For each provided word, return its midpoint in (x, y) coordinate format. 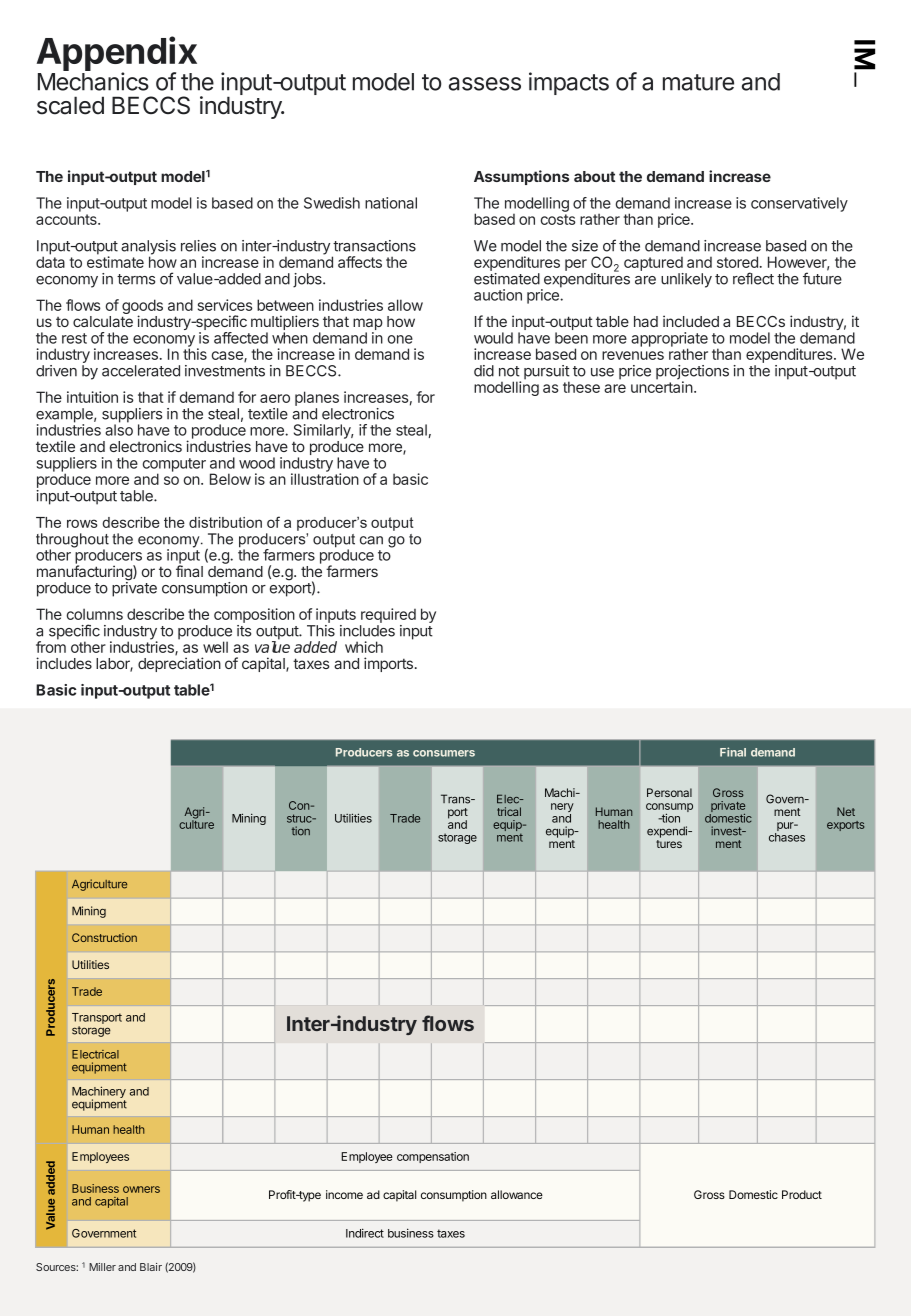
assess (485, 84)
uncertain (662, 386)
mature (698, 82)
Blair (151, 1267)
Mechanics (93, 81)
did (484, 371)
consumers (444, 753)
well (215, 647)
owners (141, 1189)
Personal (669, 792)
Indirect (365, 1233)
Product (802, 1194)
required (388, 617)
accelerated (141, 371)
